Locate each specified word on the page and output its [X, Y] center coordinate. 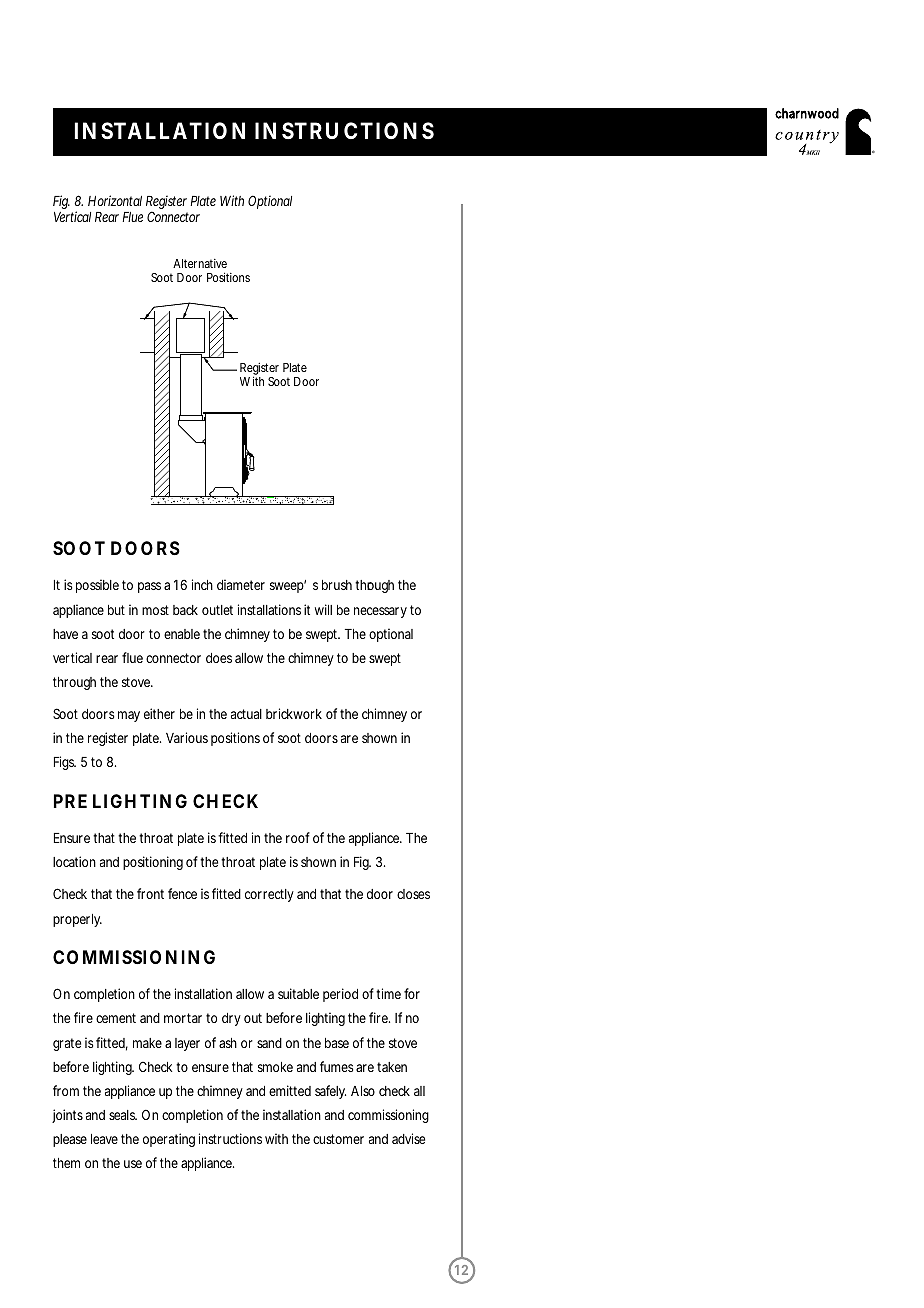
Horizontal [115, 200]
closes [413, 894]
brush [337, 585]
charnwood [807, 113]
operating [169, 1140]
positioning [153, 863]
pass [149, 587]
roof [298, 837]
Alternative [200, 263]
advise [408, 1138]
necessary [380, 612]
